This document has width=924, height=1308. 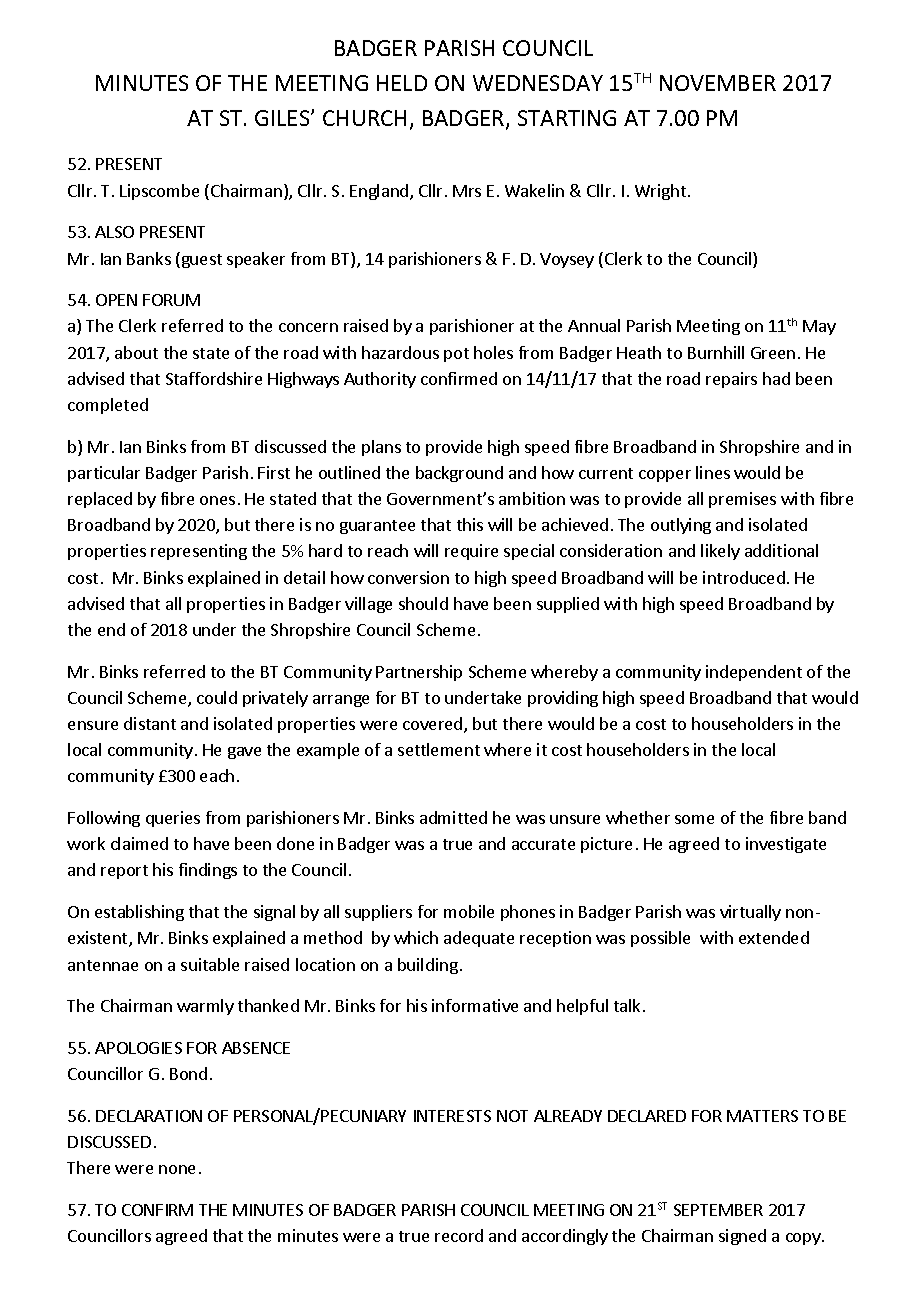 I want to click on record, so click(x=459, y=1235).
